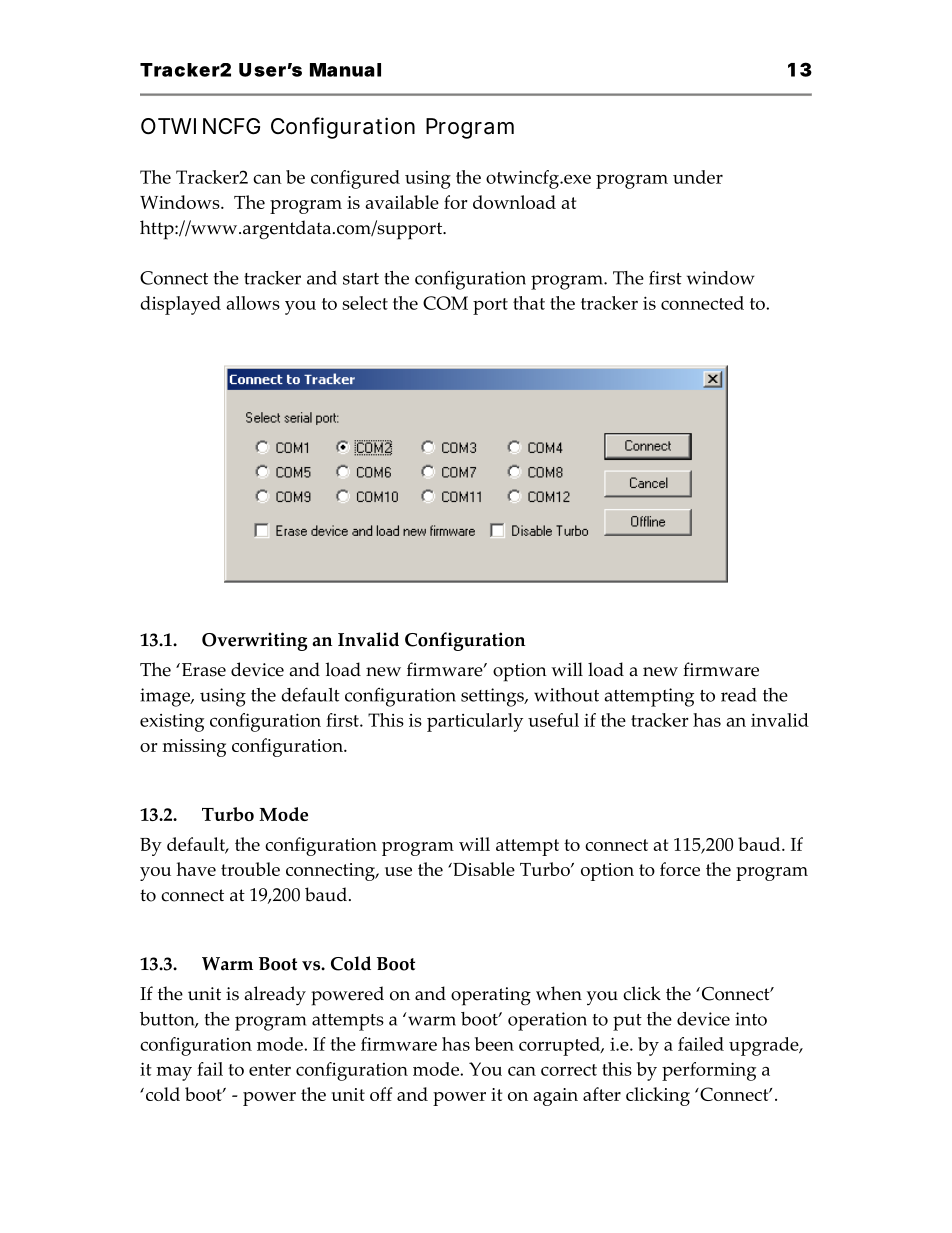  Describe the element at coordinates (365, 303) in the image. I see `select` at that location.
